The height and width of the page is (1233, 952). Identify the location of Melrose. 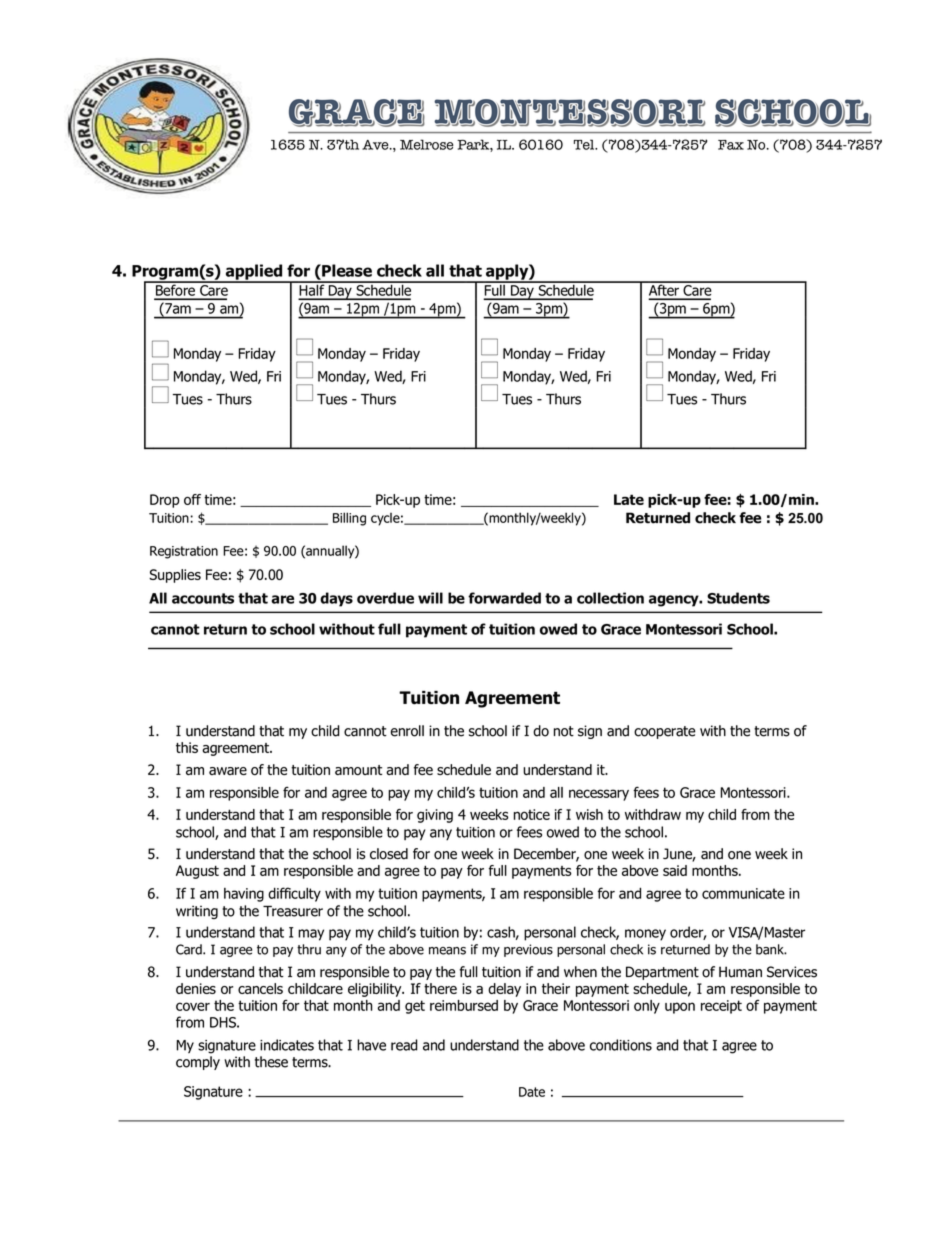
(426, 144).
